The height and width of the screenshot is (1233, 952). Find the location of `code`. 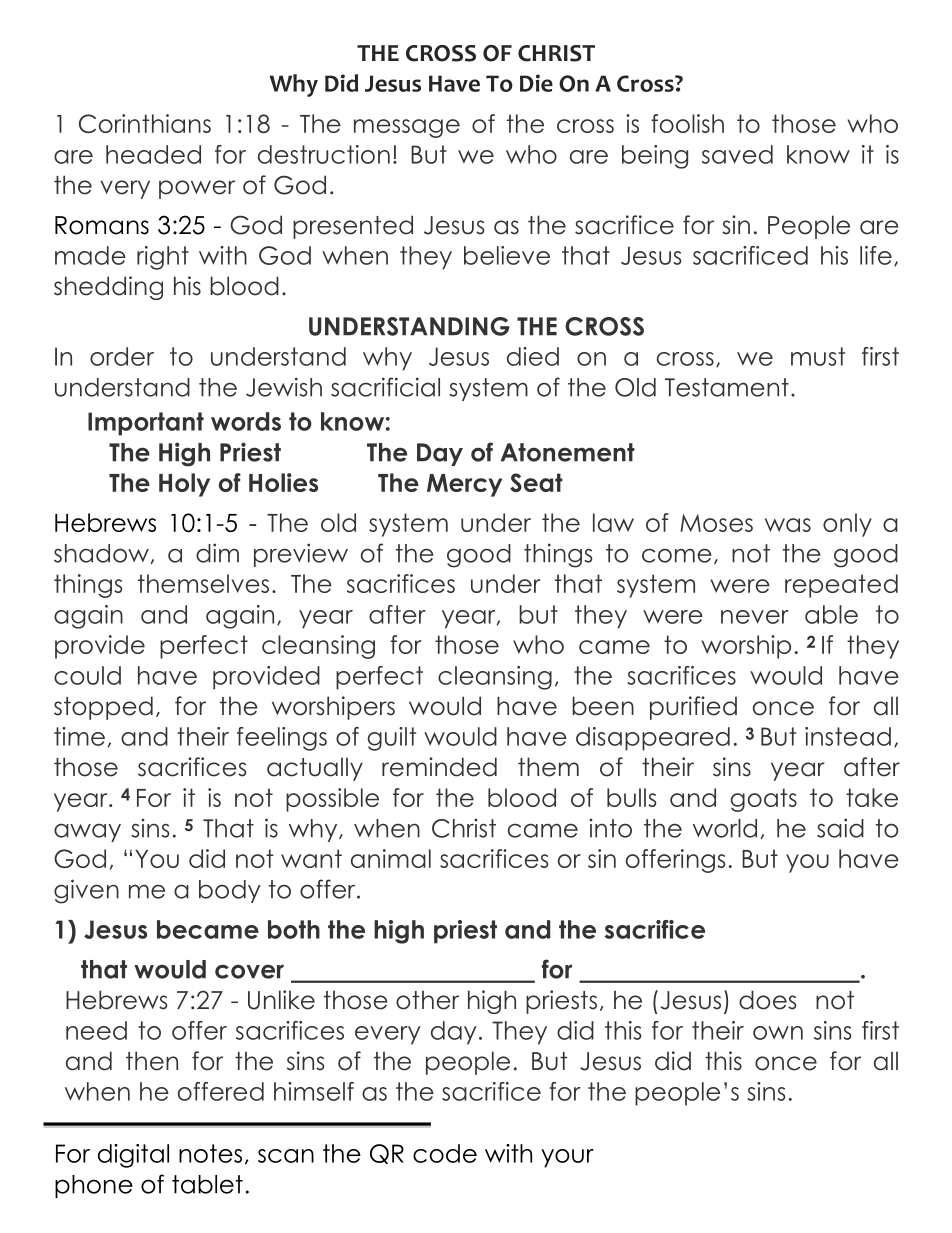

code is located at coordinates (445, 1153).
